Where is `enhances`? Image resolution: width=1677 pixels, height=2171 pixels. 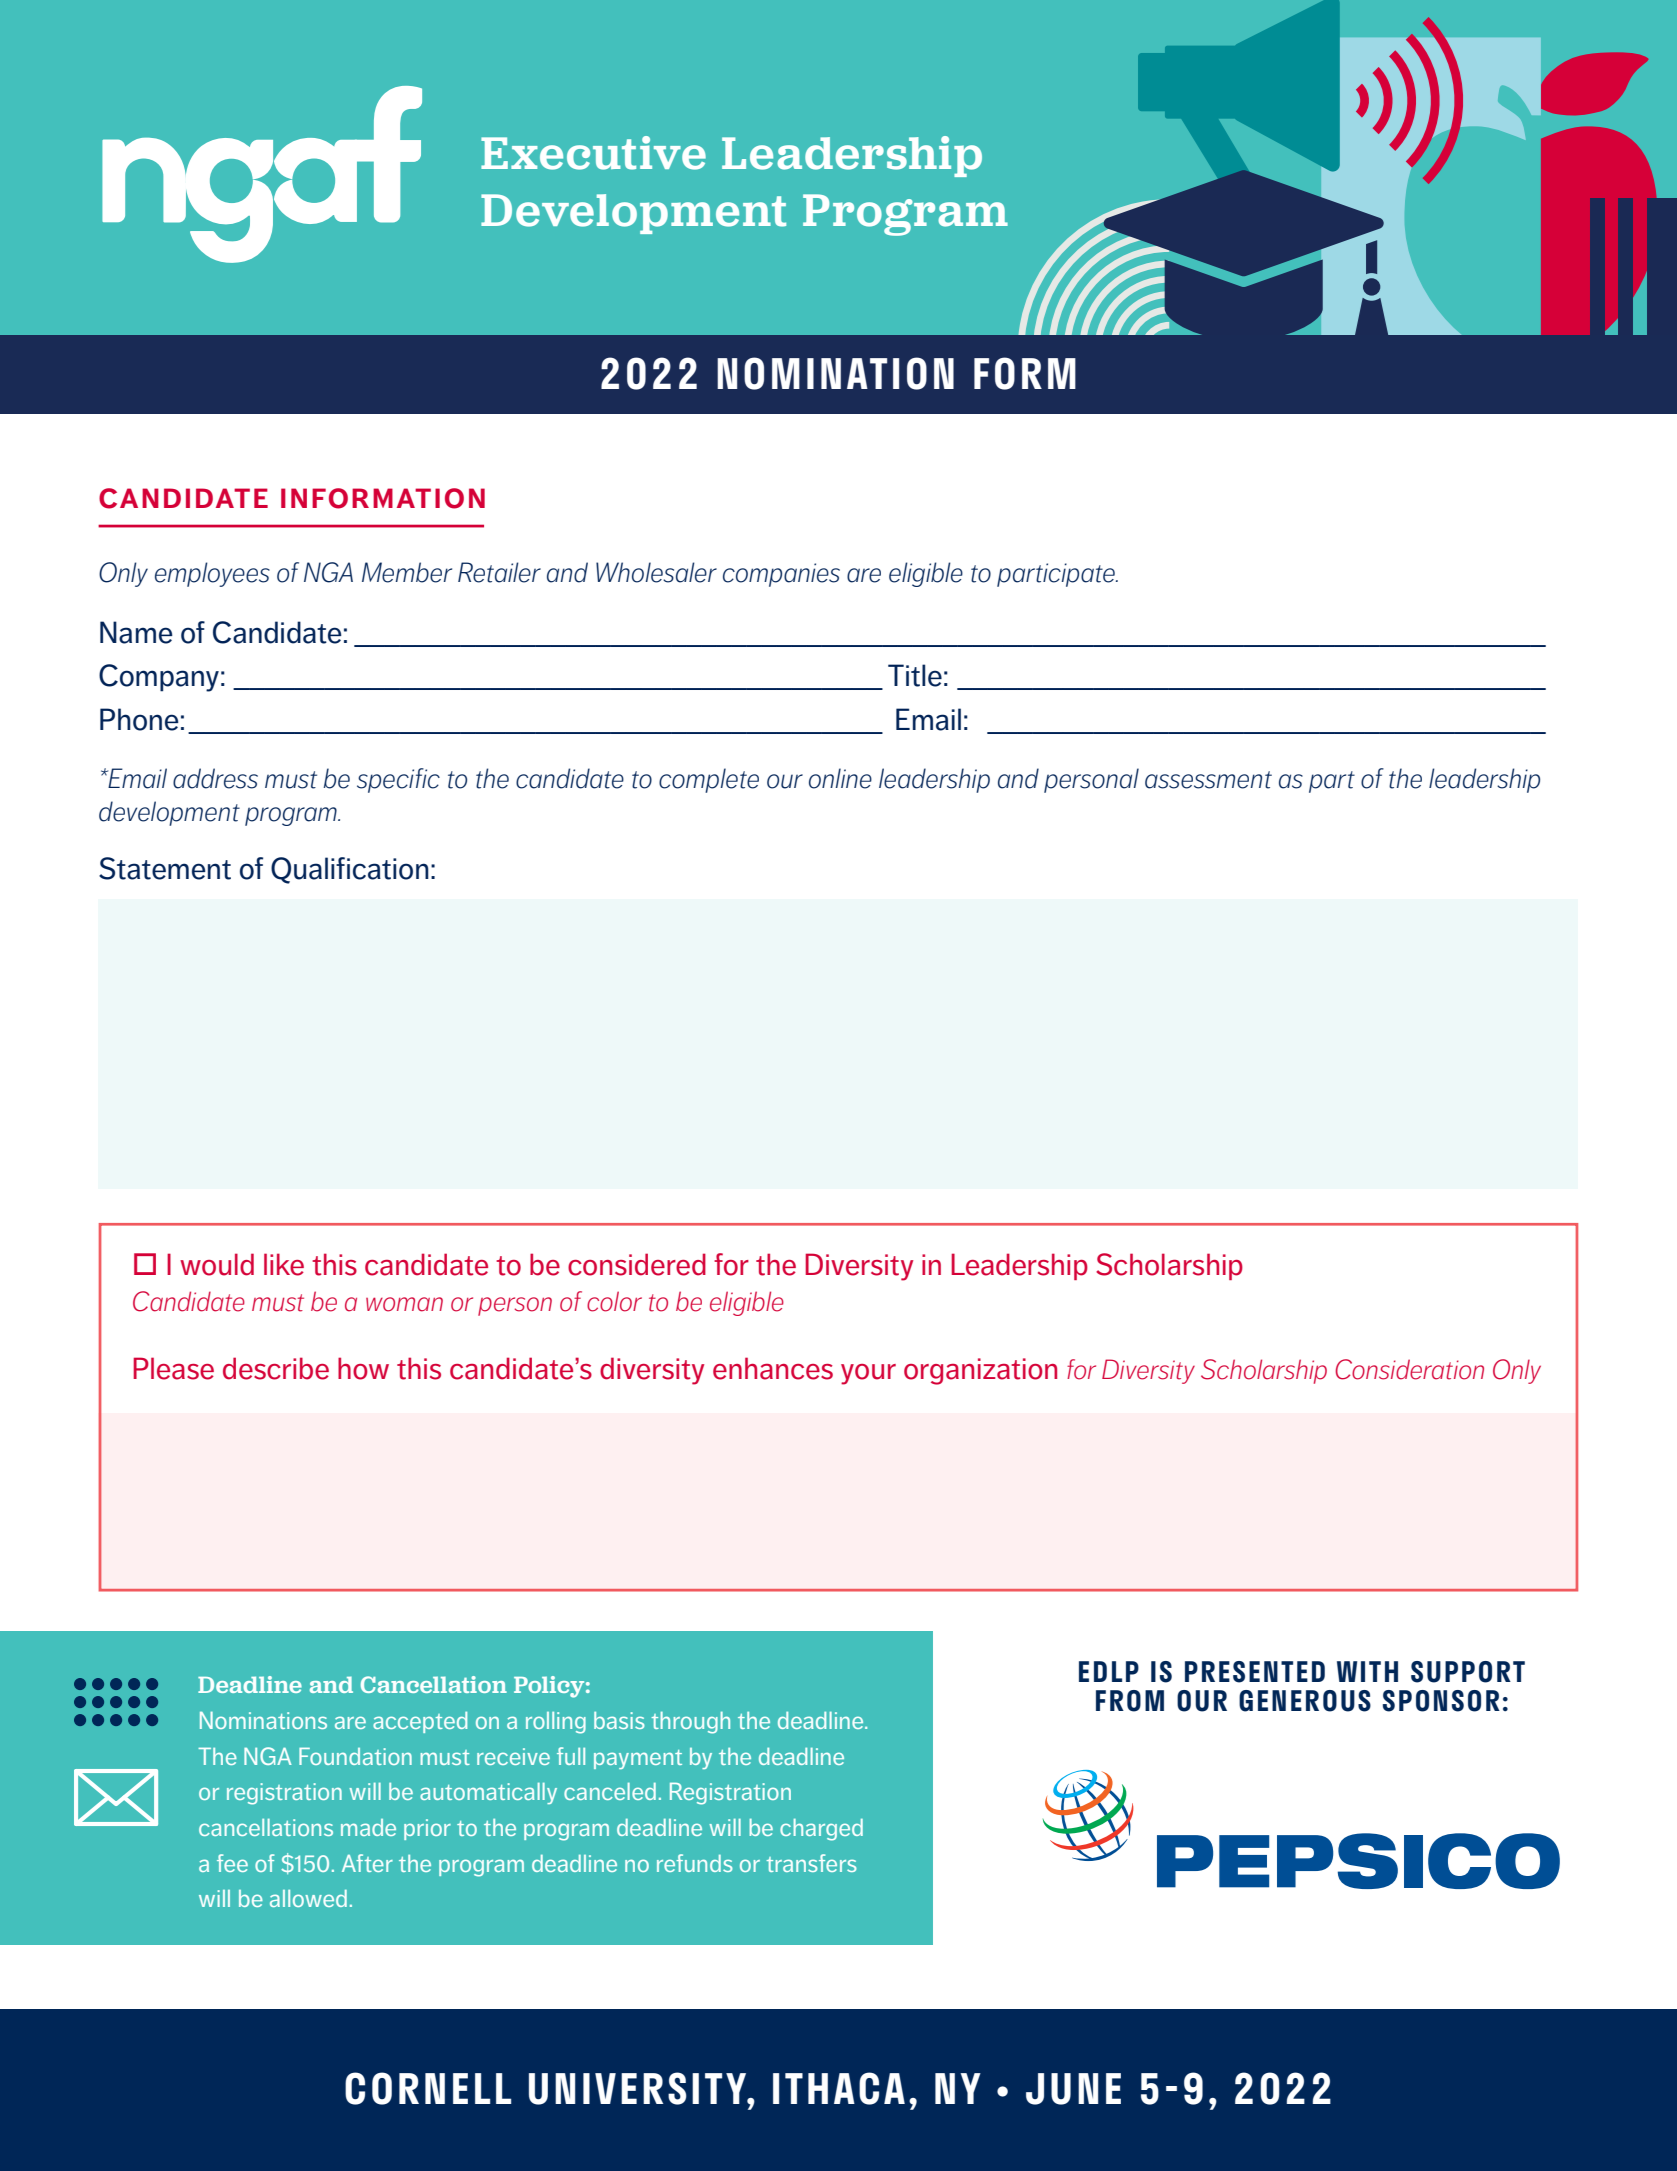 enhances is located at coordinates (773, 1368).
